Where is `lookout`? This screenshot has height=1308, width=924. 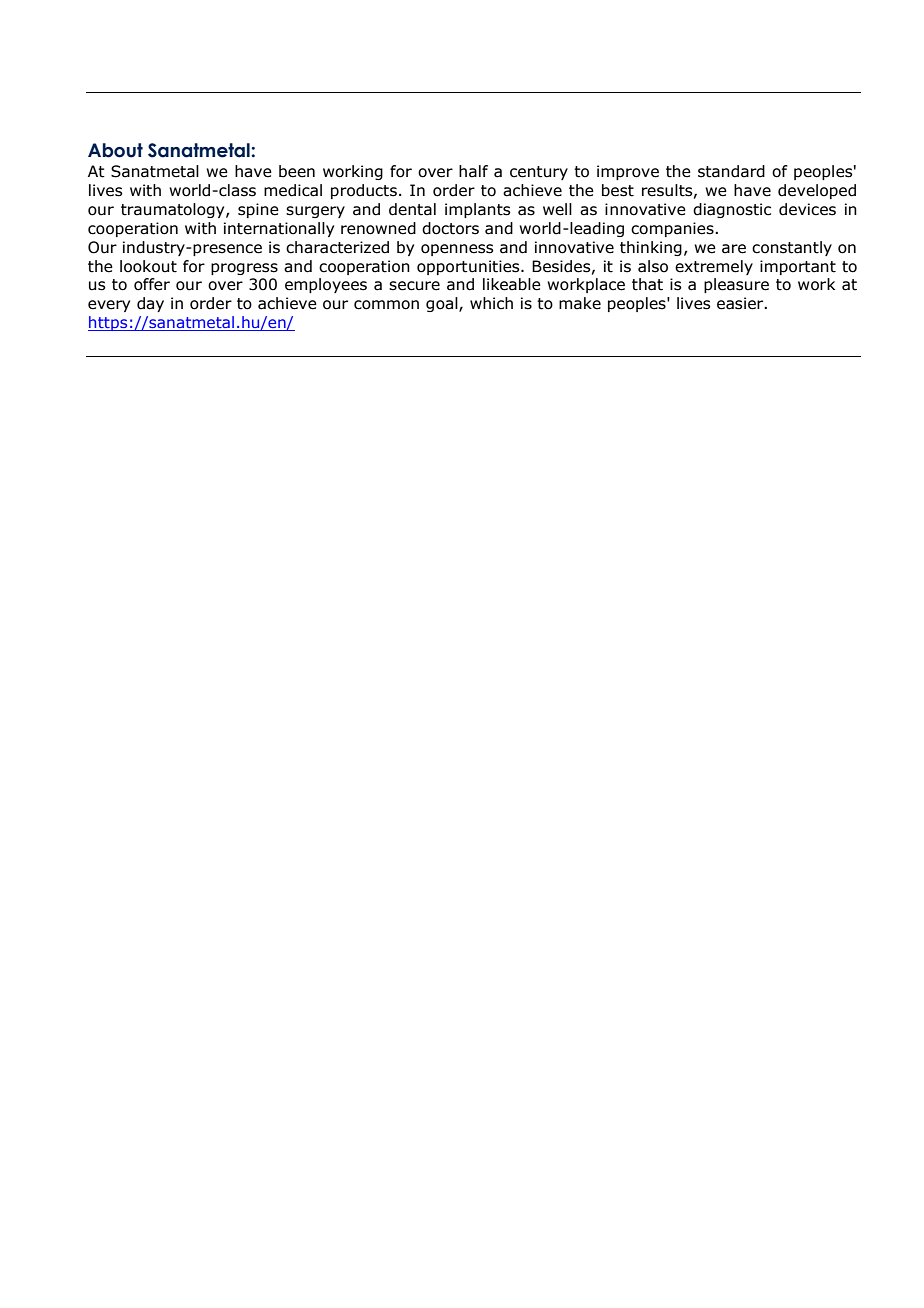
lookout is located at coordinates (148, 266).
